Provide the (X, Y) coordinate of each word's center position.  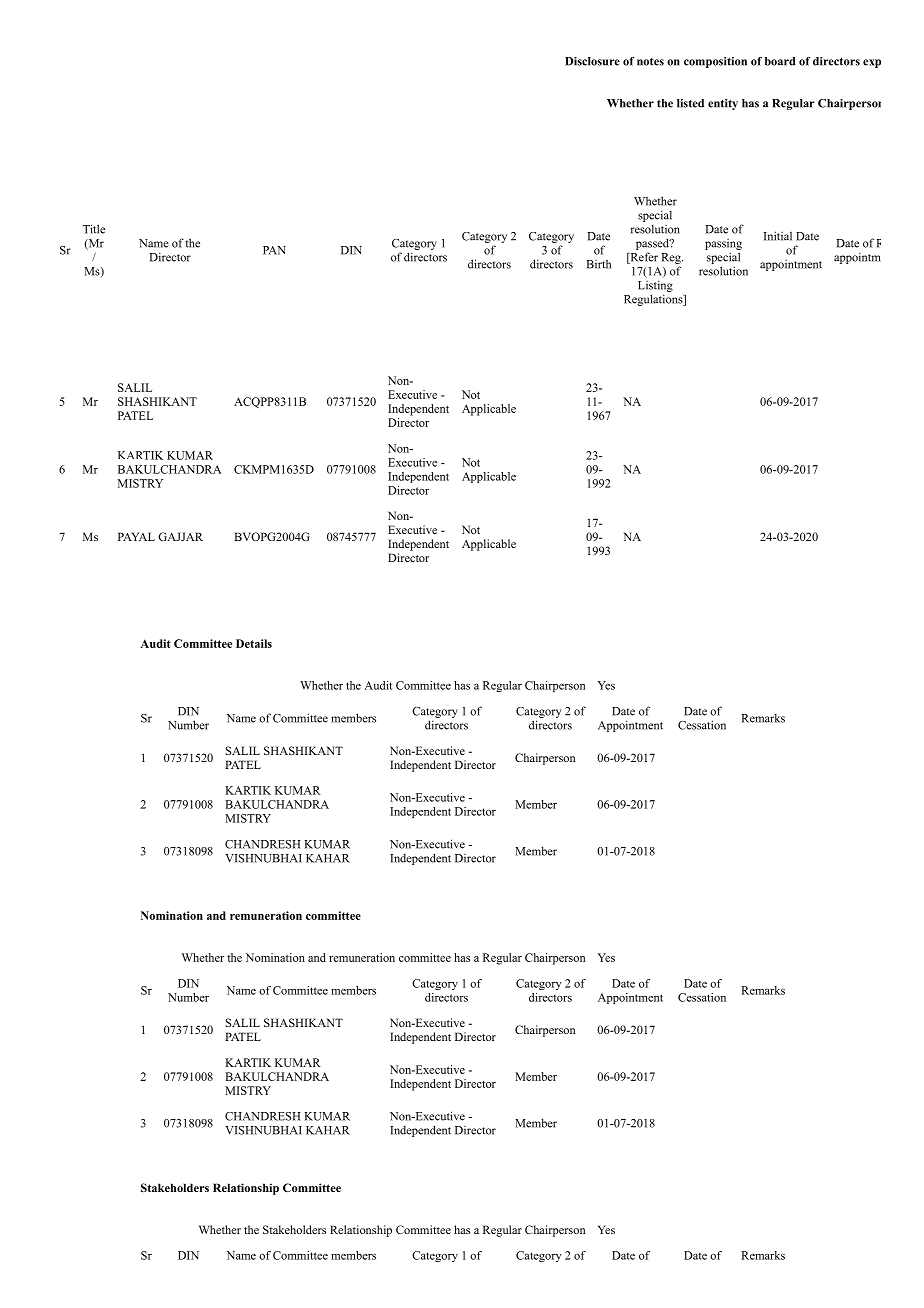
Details (254, 643)
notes (650, 62)
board (780, 61)
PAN (274, 250)
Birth (598, 264)
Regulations (654, 300)
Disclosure (592, 61)
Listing (655, 286)
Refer (643, 258)
